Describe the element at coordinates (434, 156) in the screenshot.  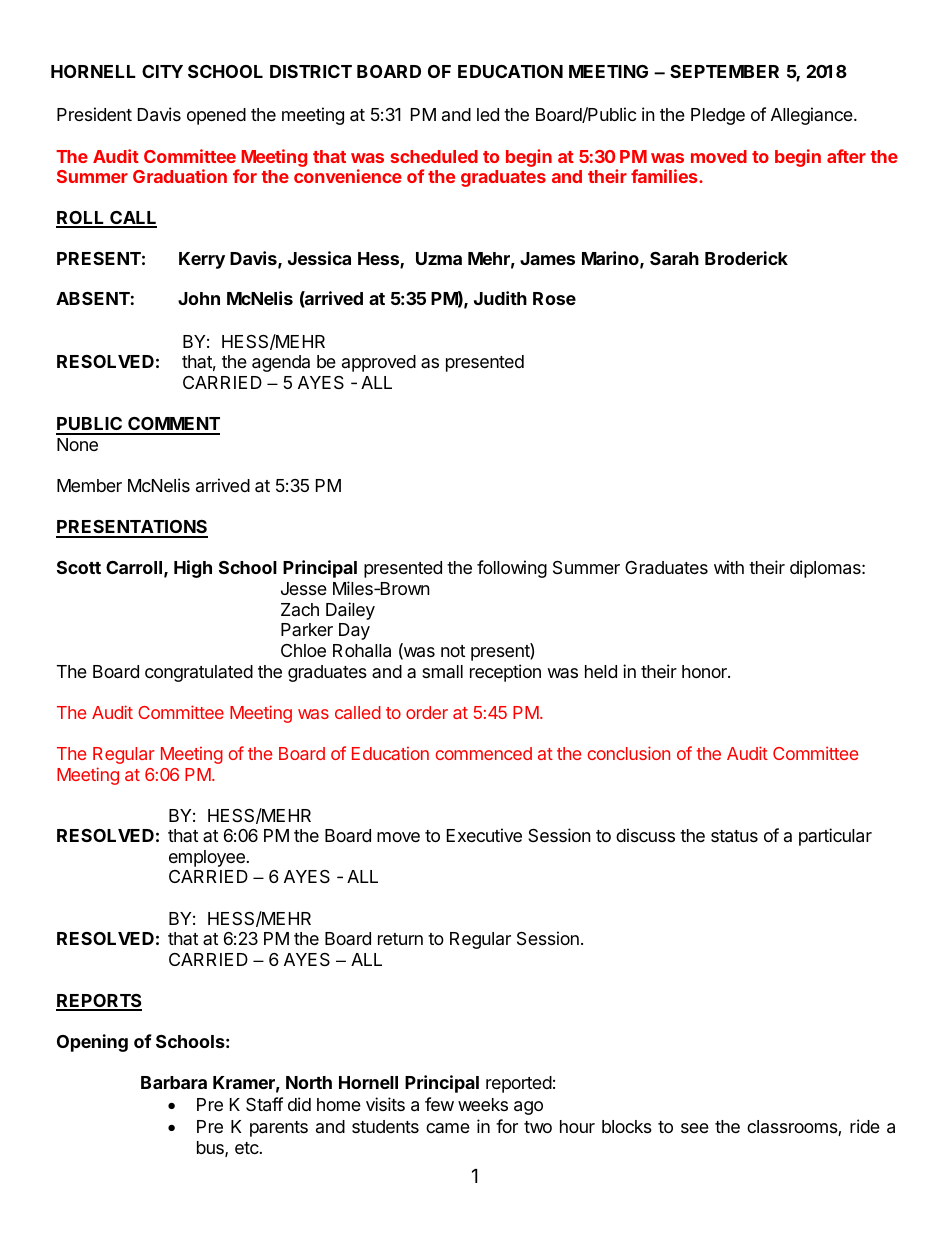
I see `scheduled` at that location.
